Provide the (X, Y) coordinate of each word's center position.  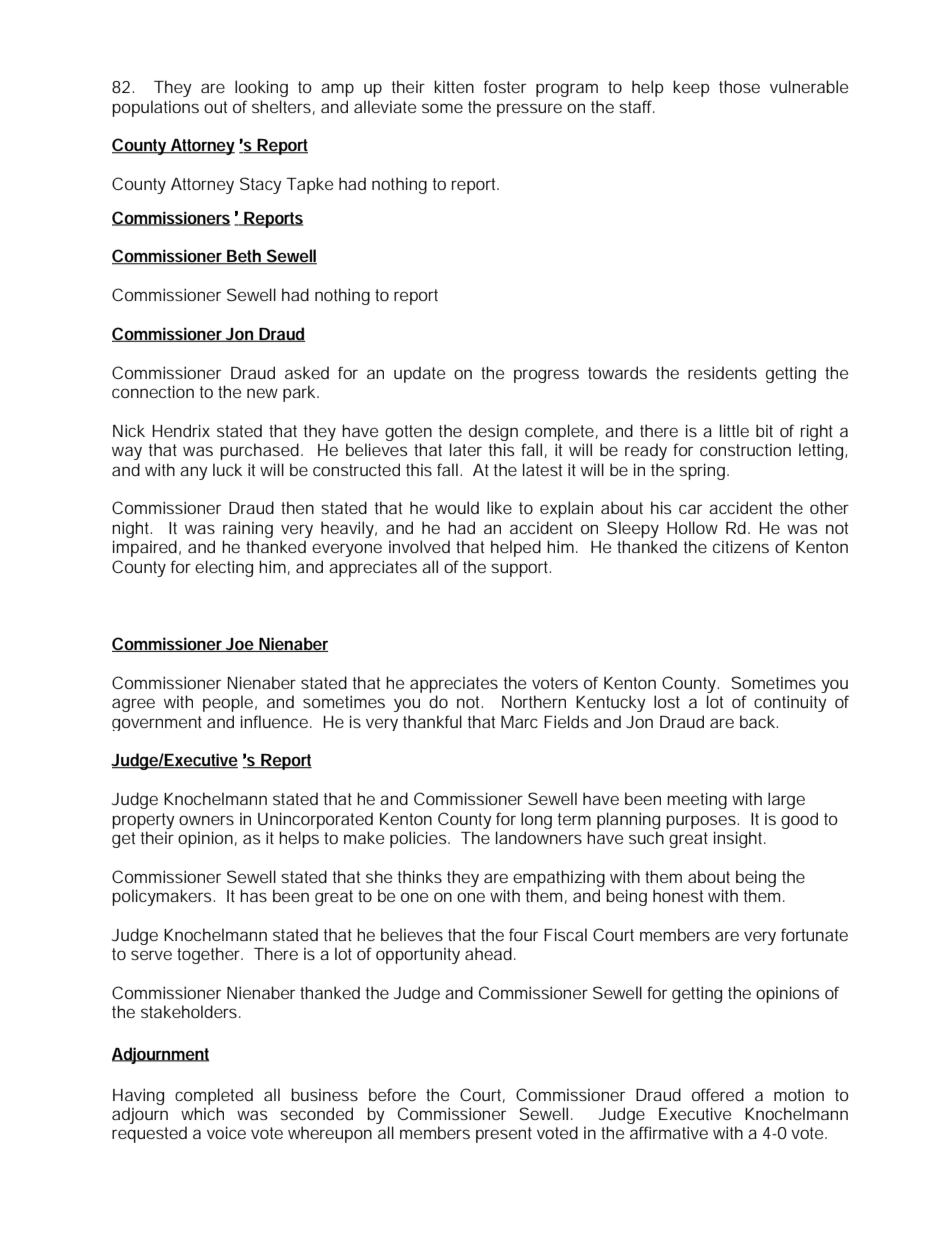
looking (261, 88)
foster (505, 86)
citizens (741, 546)
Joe (241, 645)
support (521, 569)
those (739, 86)
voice (226, 1132)
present (504, 1135)
